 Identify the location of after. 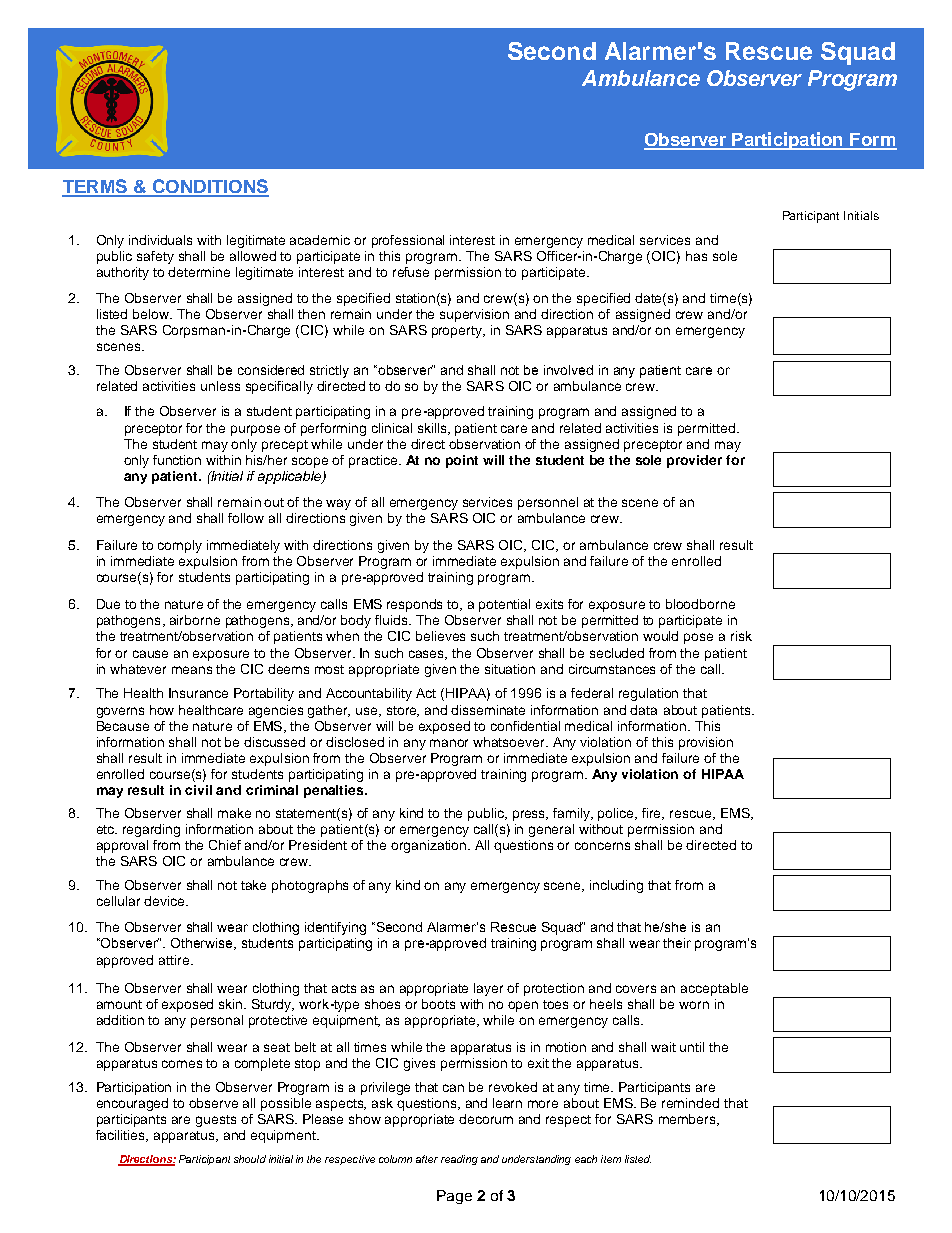
(427, 1159).
